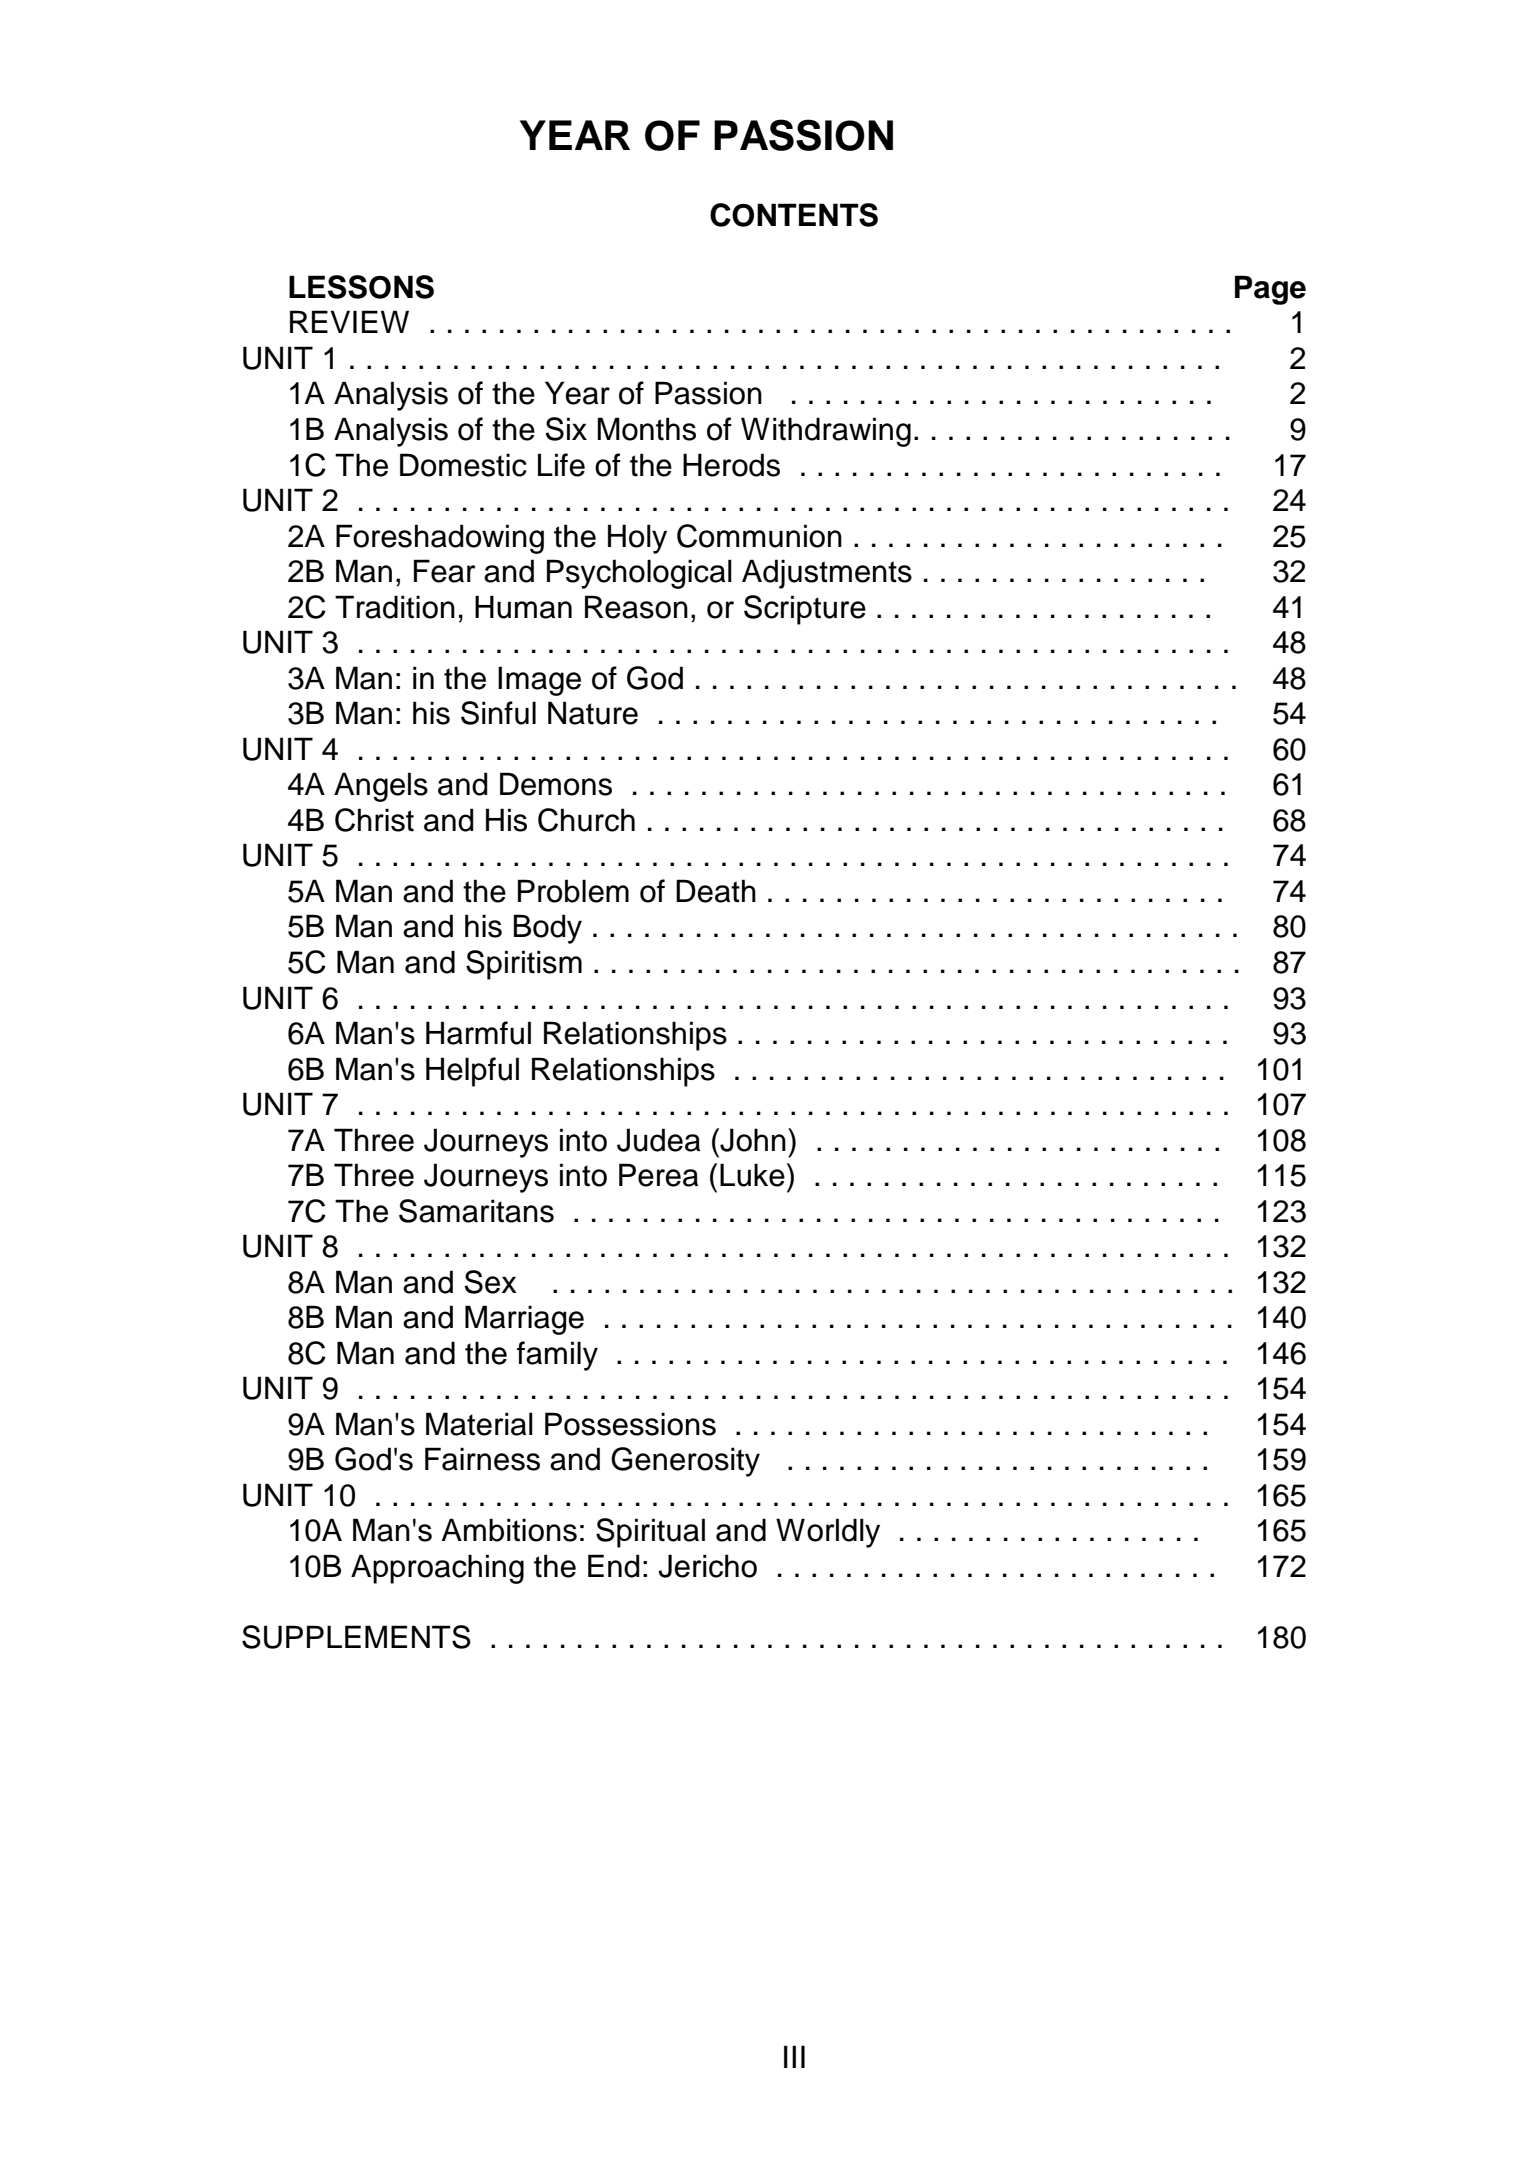  Describe the element at coordinates (794, 2056) in the image. I see `III` at that location.
